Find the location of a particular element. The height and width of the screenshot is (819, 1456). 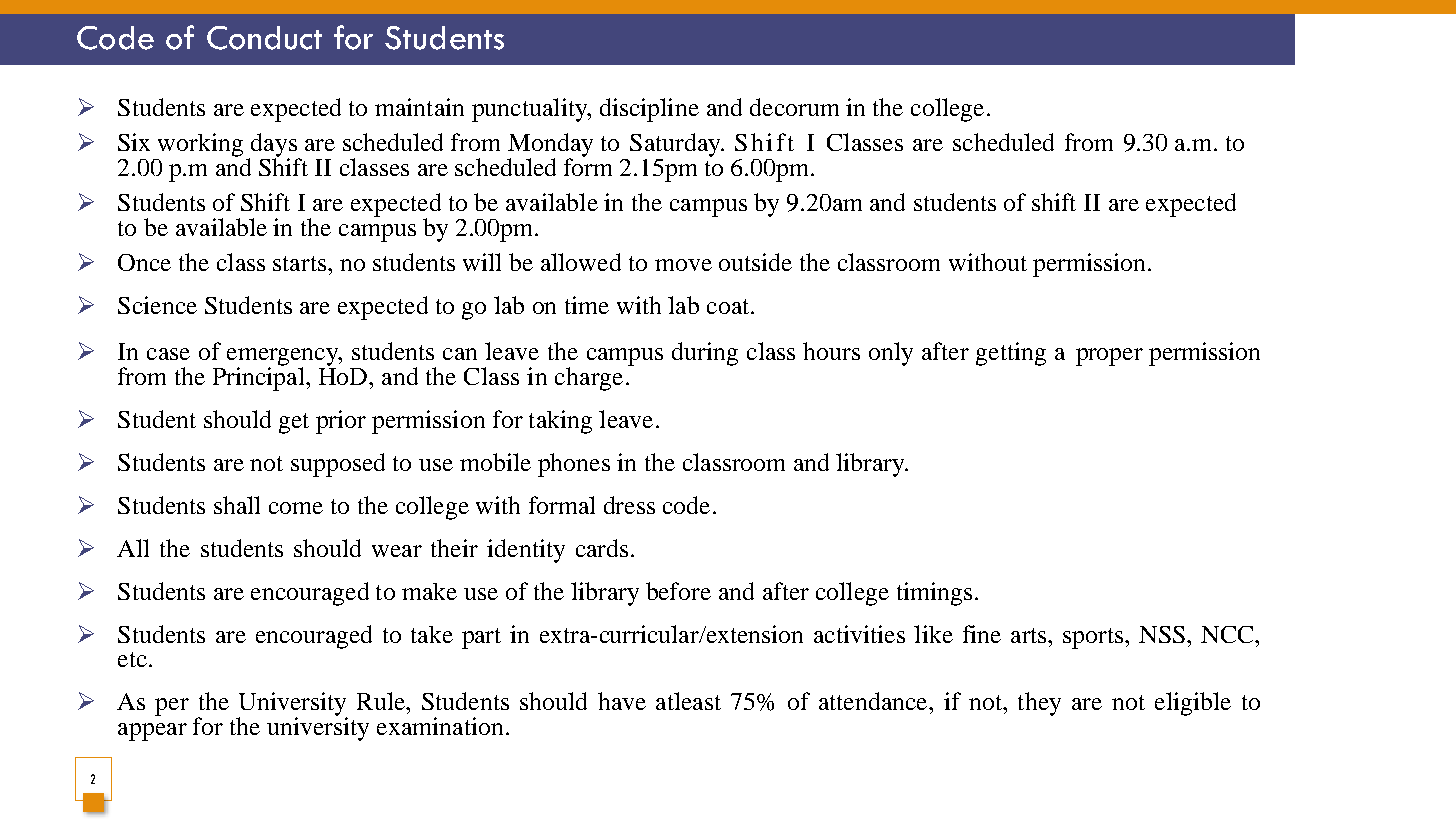

charge is located at coordinates (589, 379).
